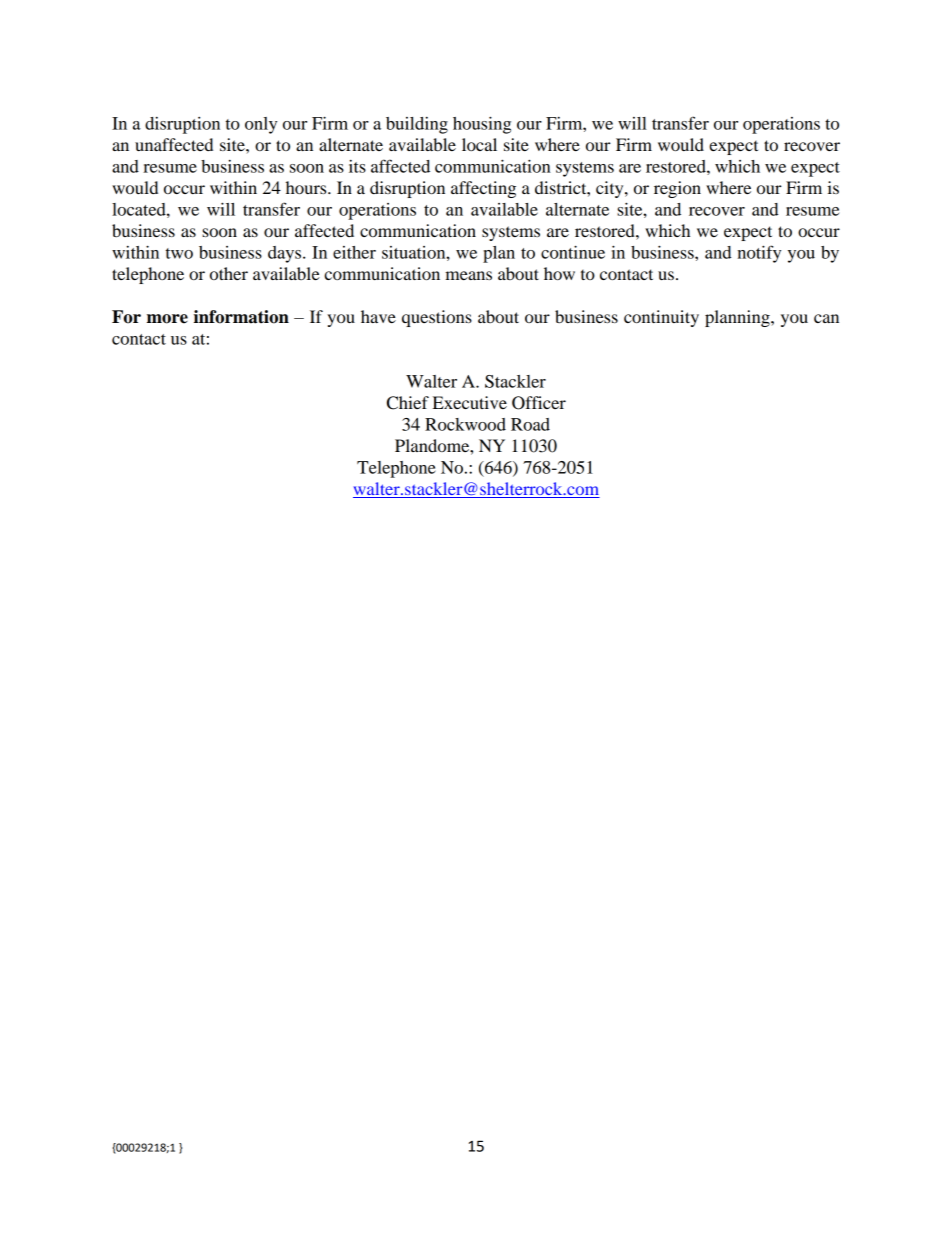 Image resolution: width=952 pixels, height=1233 pixels. Describe the element at coordinates (437, 318) in the screenshot. I see `questions` at that location.
